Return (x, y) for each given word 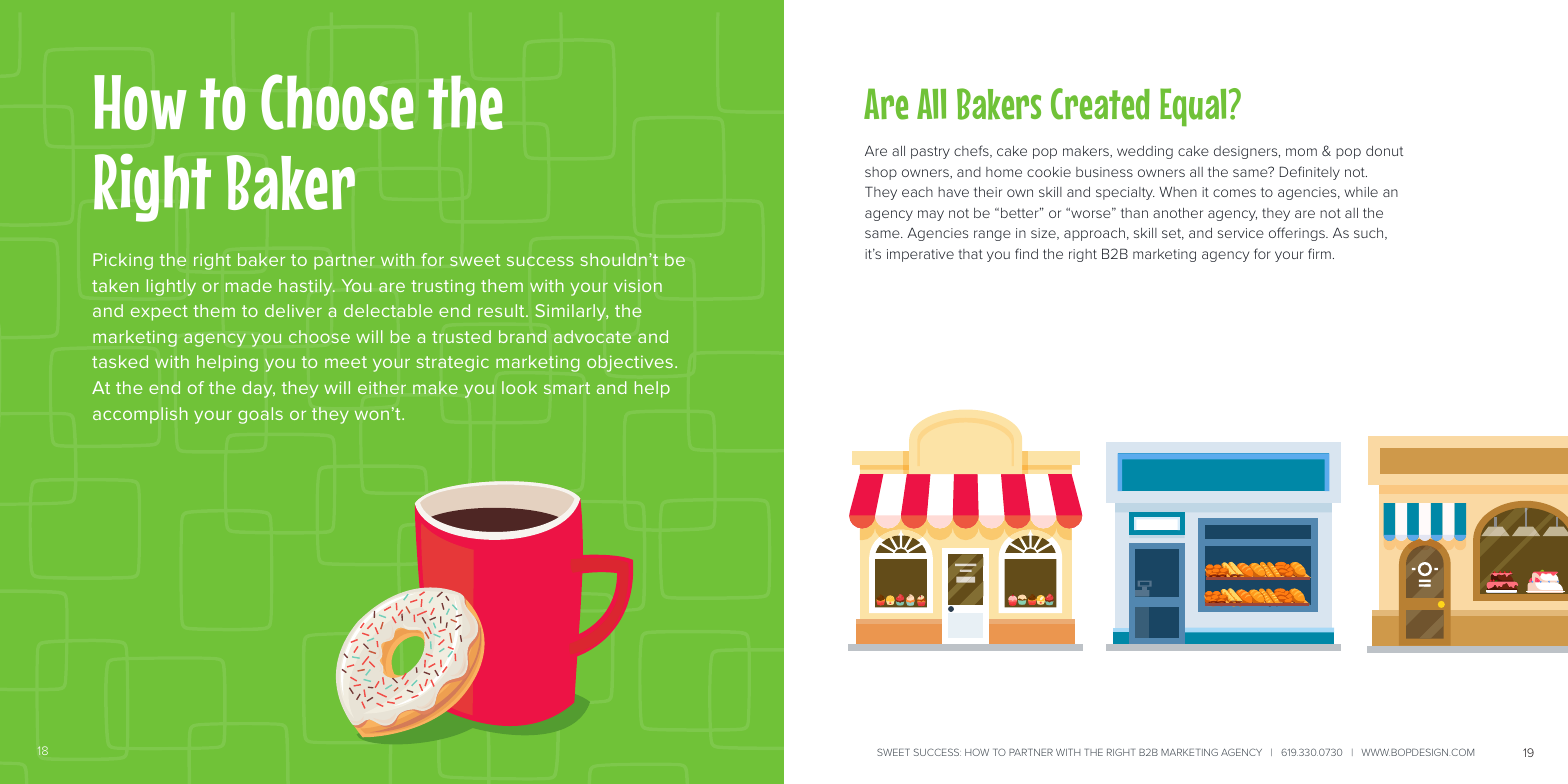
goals (260, 415)
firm (1319, 253)
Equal (1193, 107)
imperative (920, 255)
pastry (930, 152)
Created (1100, 104)
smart (567, 388)
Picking (123, 261)
